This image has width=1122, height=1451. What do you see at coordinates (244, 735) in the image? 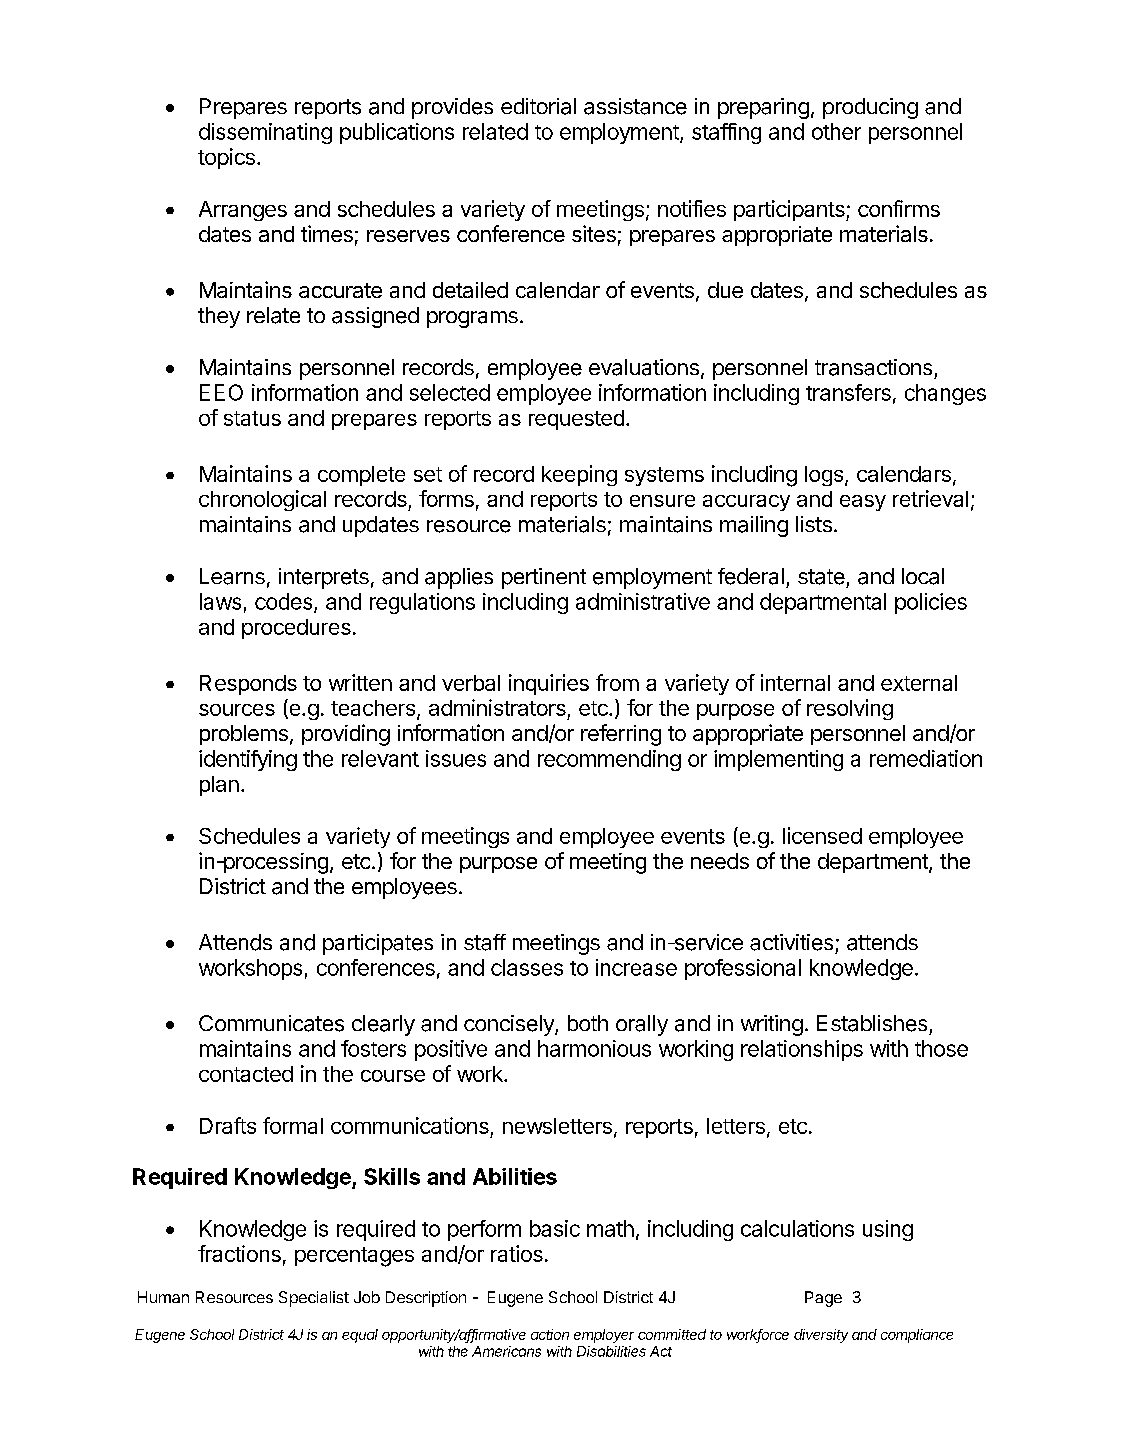
I see `problems` at bounding box center [244, 735].
